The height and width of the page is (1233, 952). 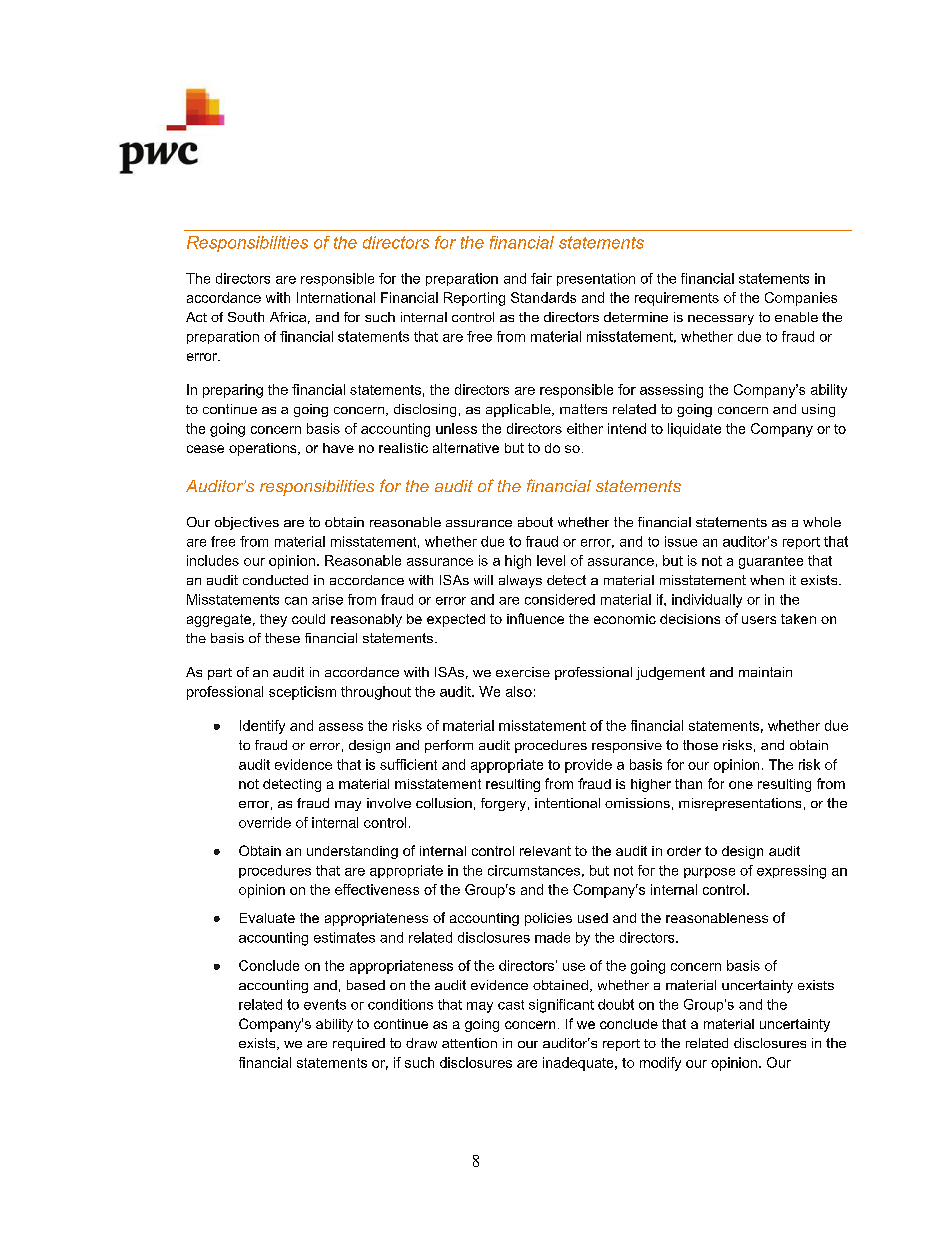 I want to click on override, so click(x=265, y=822).
